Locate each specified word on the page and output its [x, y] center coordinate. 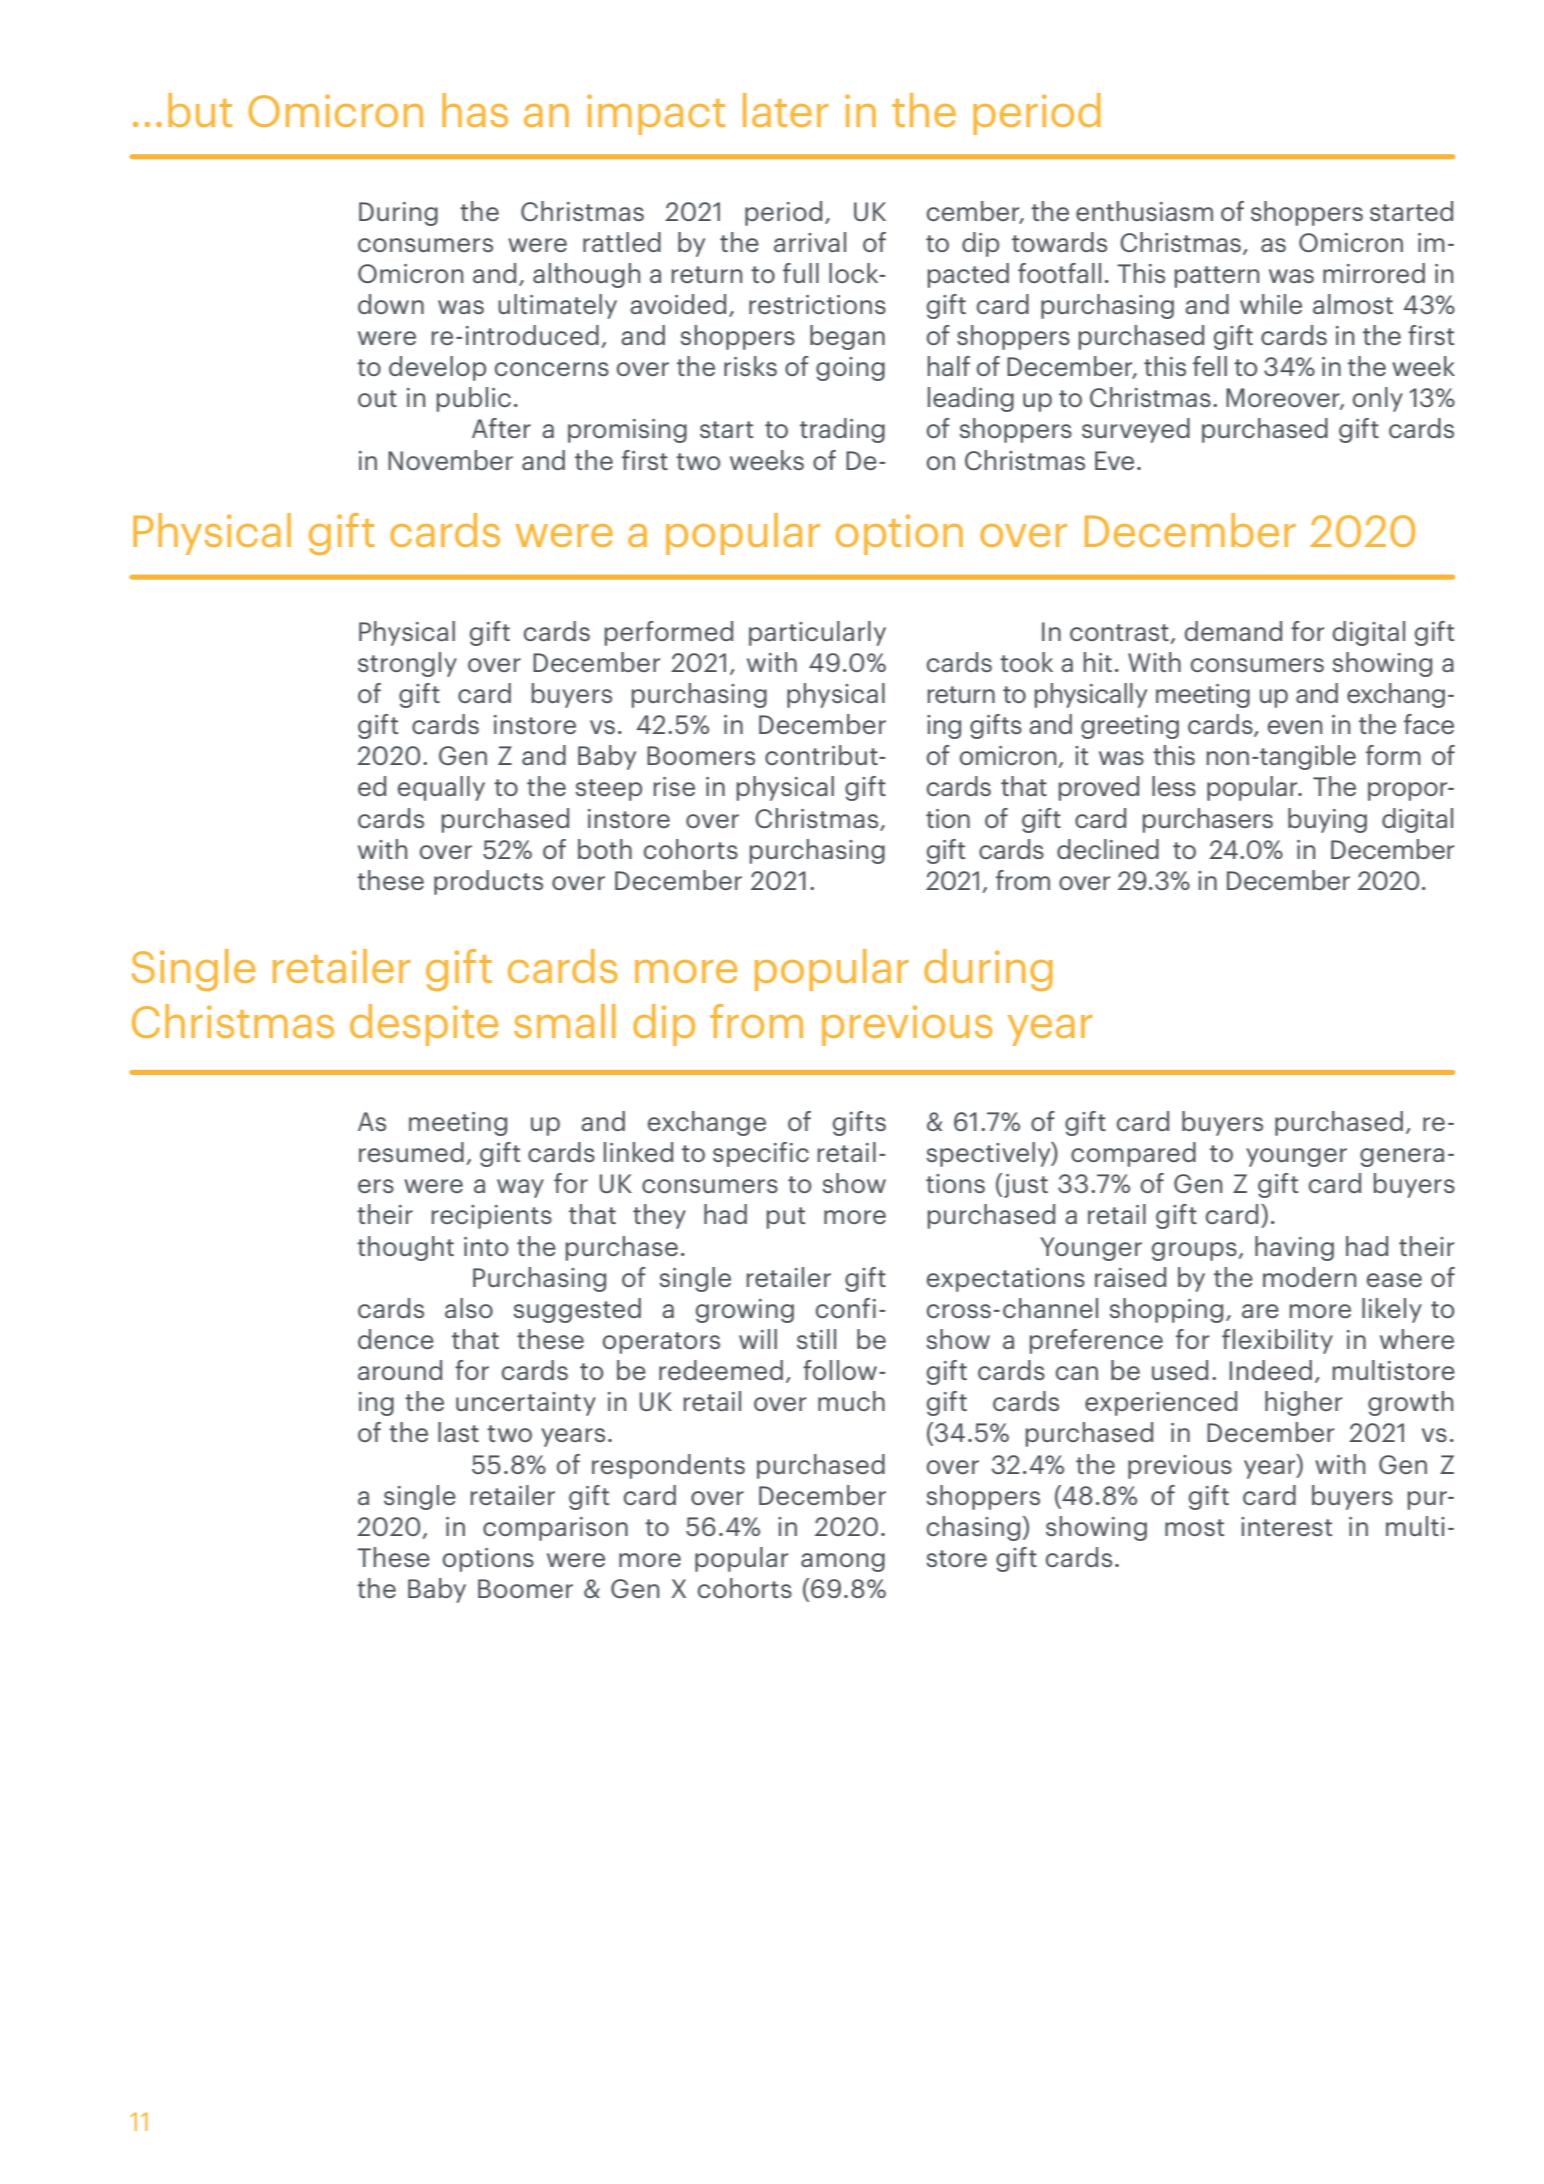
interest [1286, 1526]
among [843, 1562]
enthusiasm [1144, 211]
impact [656, 114]
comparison [555, 1529]
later [785, 110]
